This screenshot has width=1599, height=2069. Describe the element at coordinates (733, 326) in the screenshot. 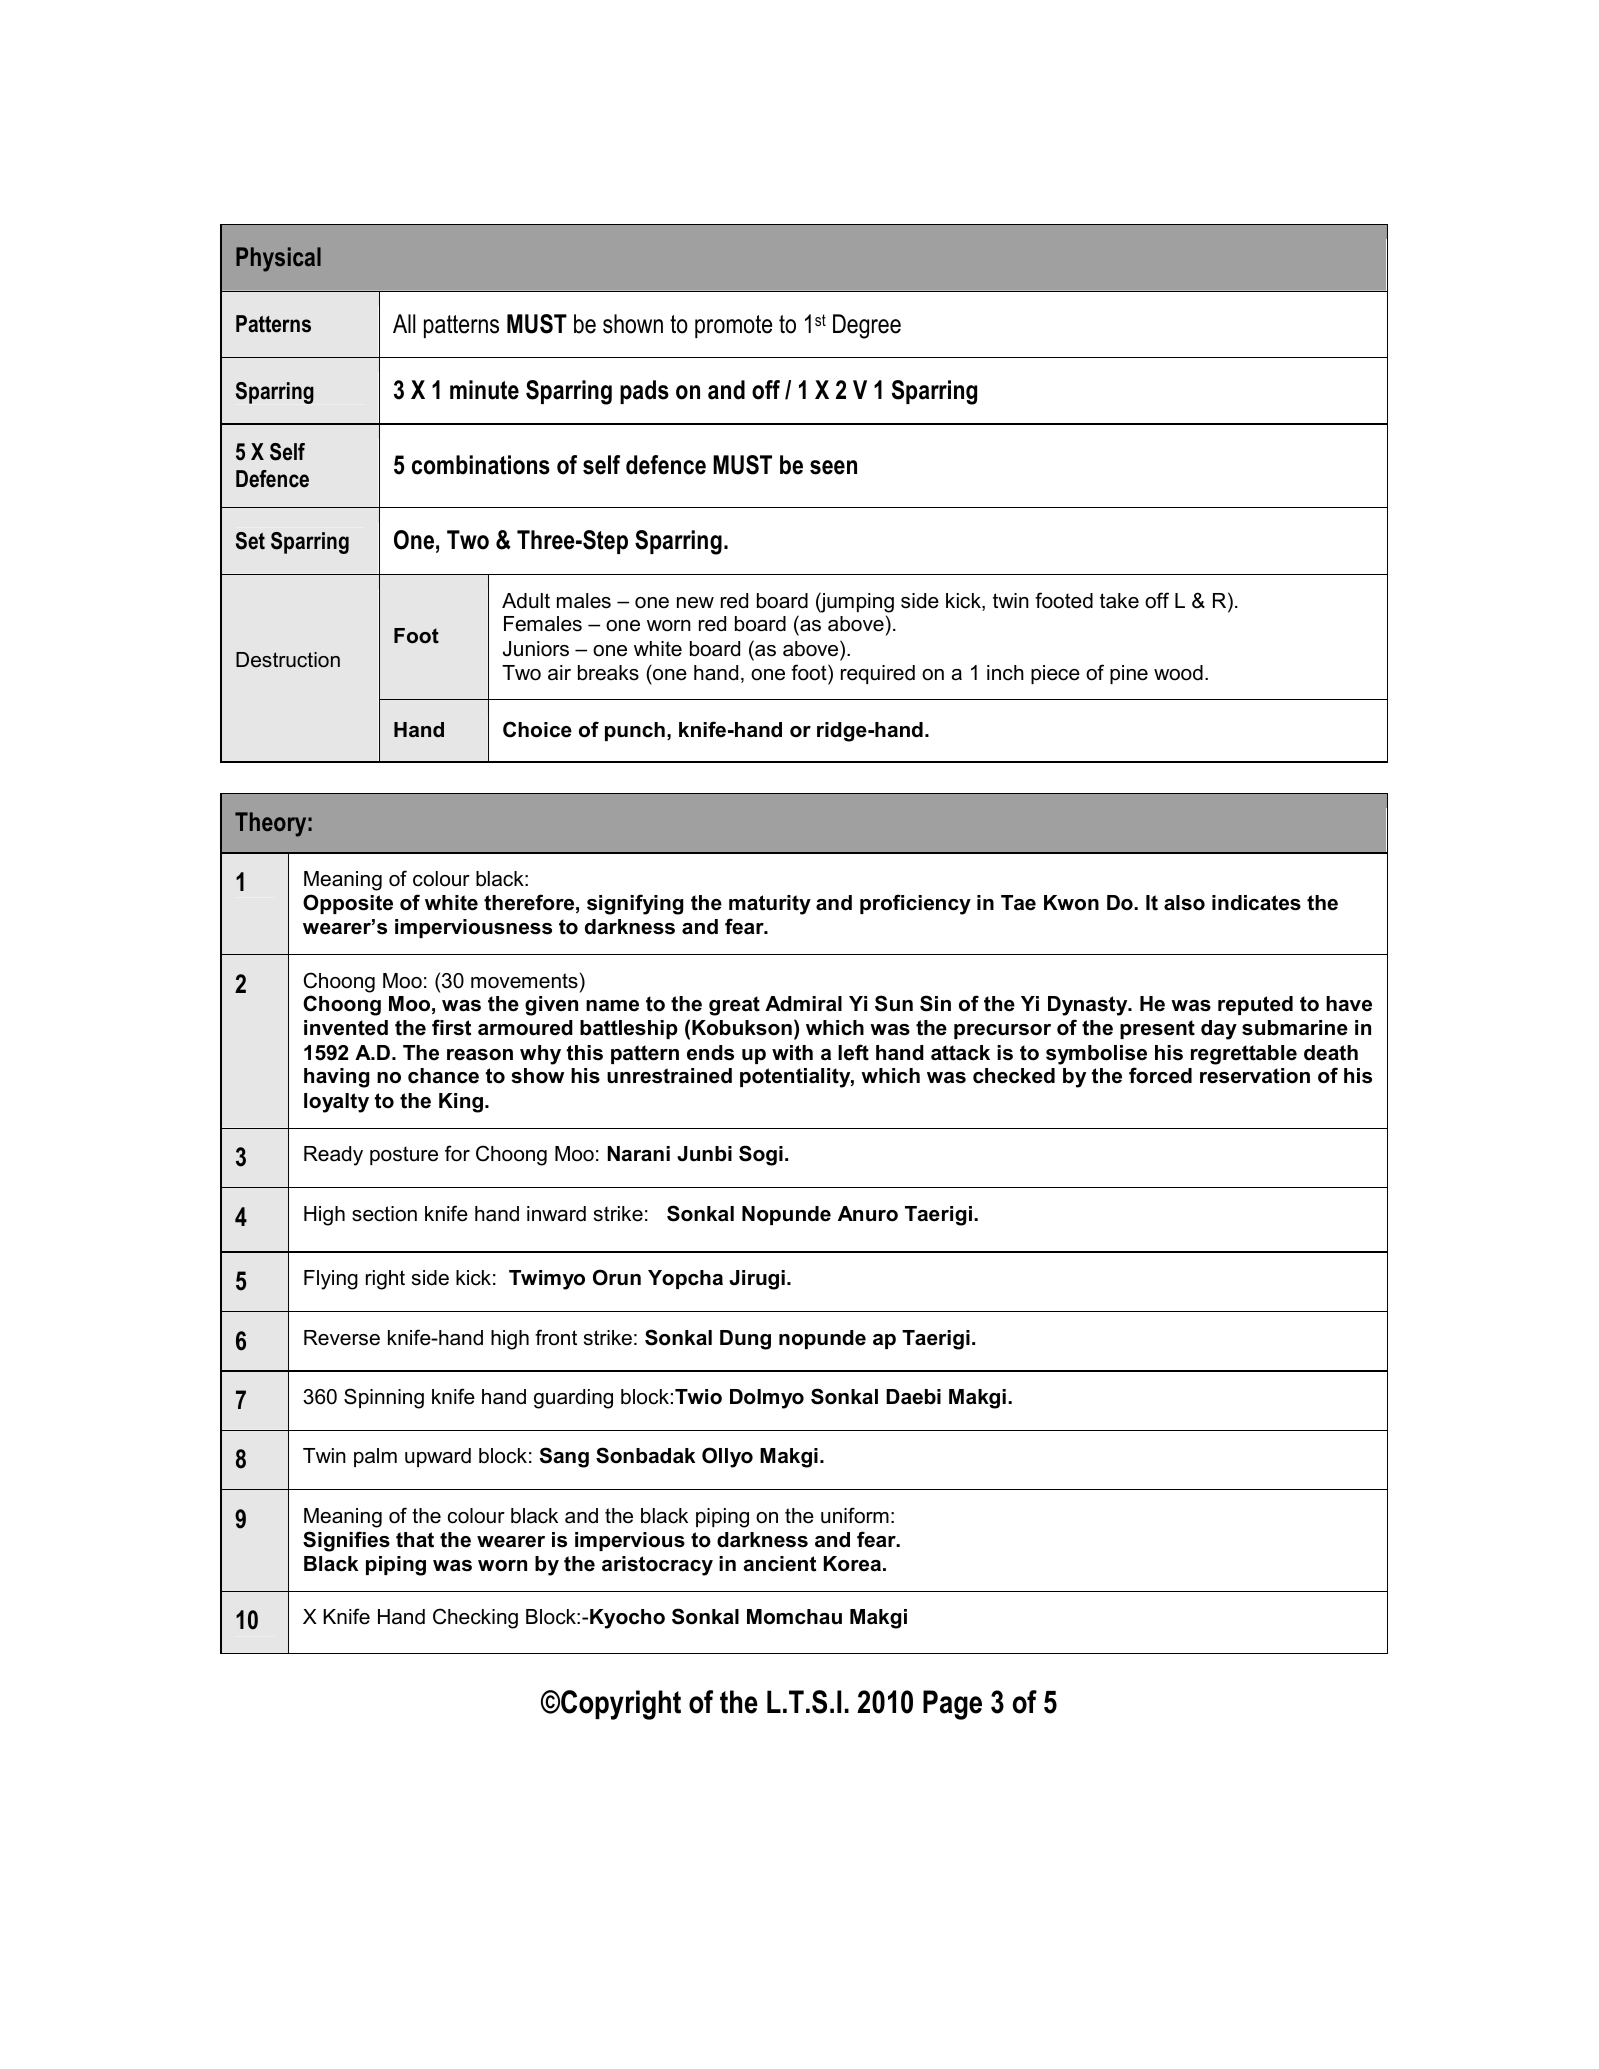

I see `promote` at that location.
